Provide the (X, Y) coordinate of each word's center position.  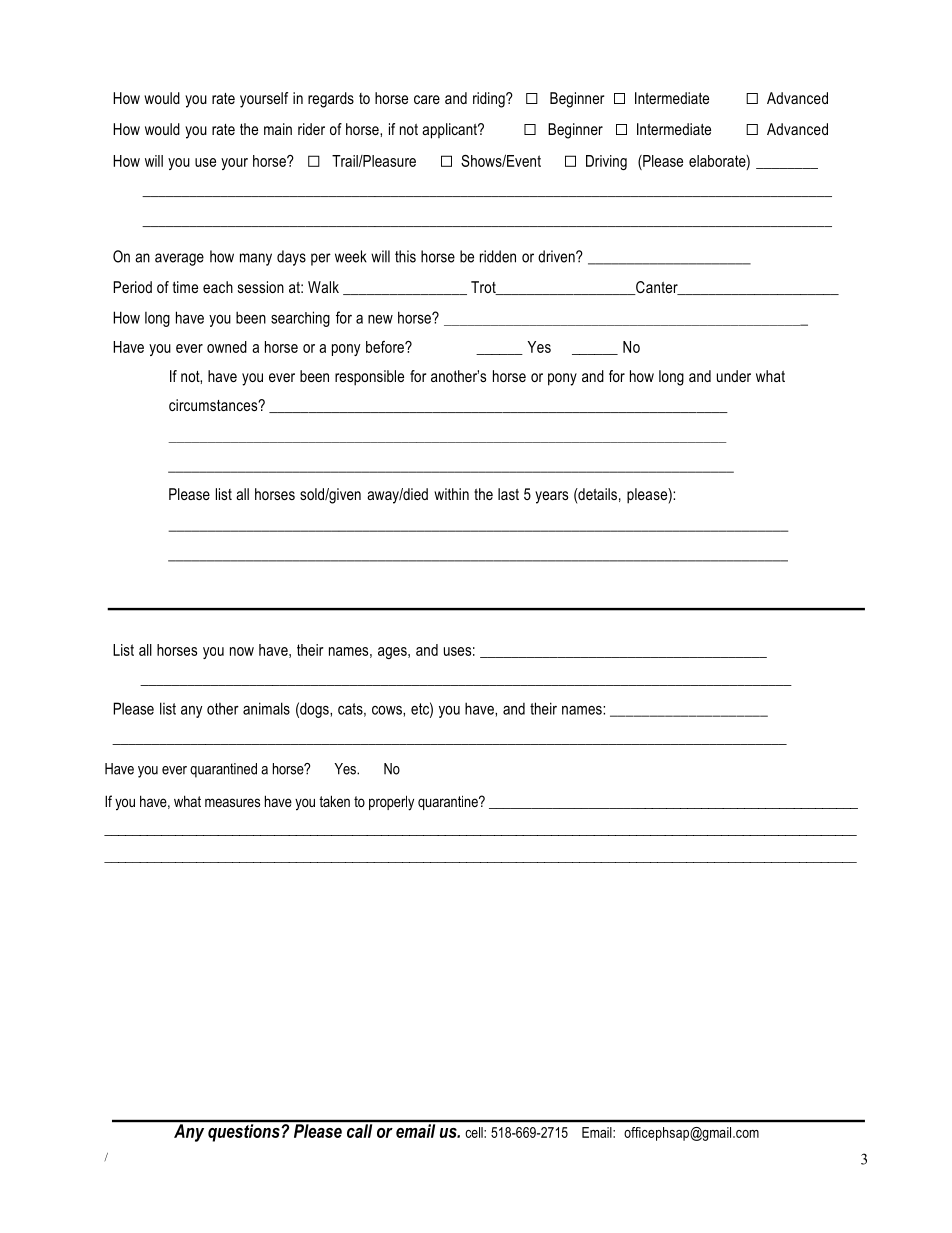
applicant (450, 131)
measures (232, 802)
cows (388, 710)
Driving (606, 162)
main (278, 129)
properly (391, 803)
